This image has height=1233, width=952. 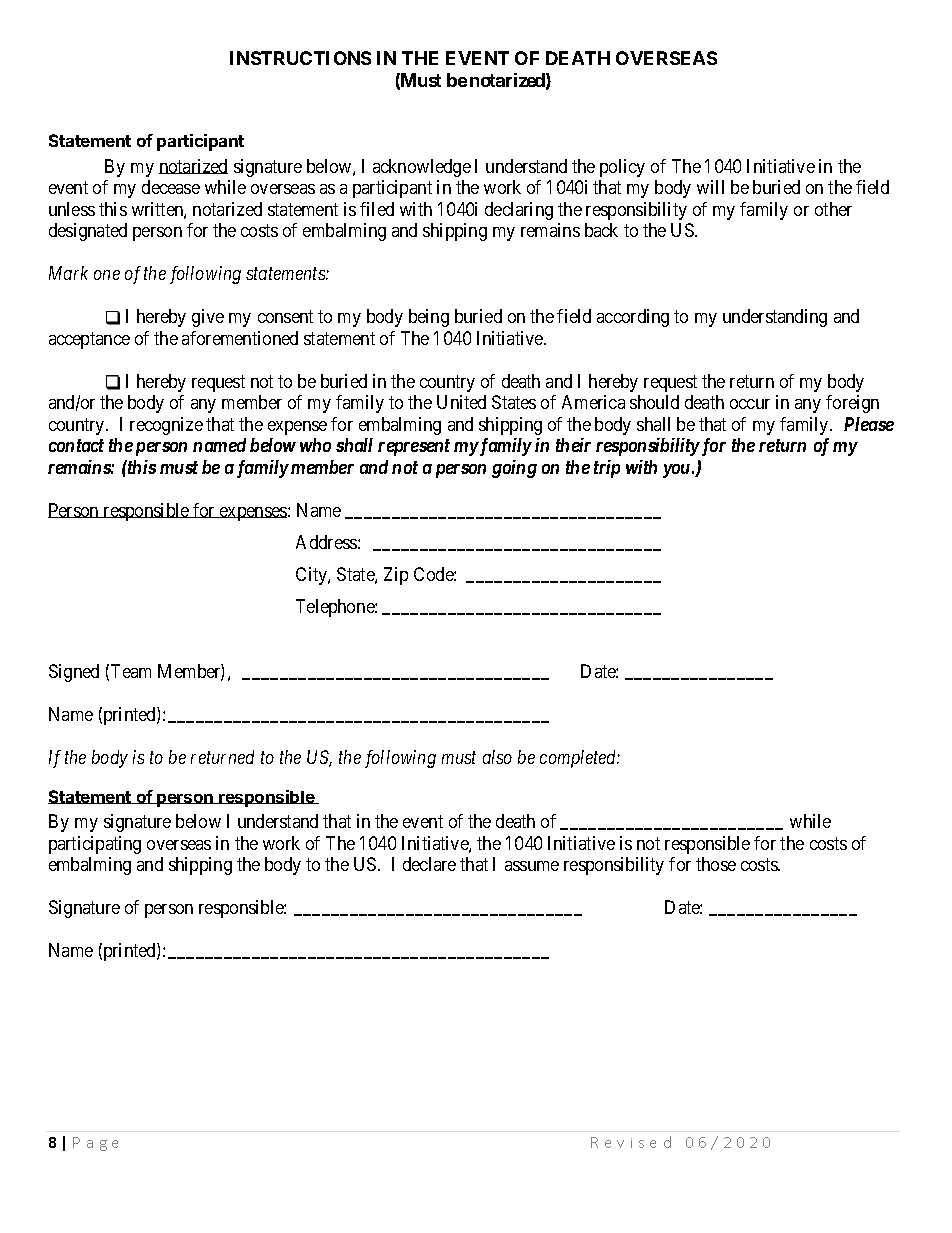 I want to click on occur, so click(x=750, y=404).
